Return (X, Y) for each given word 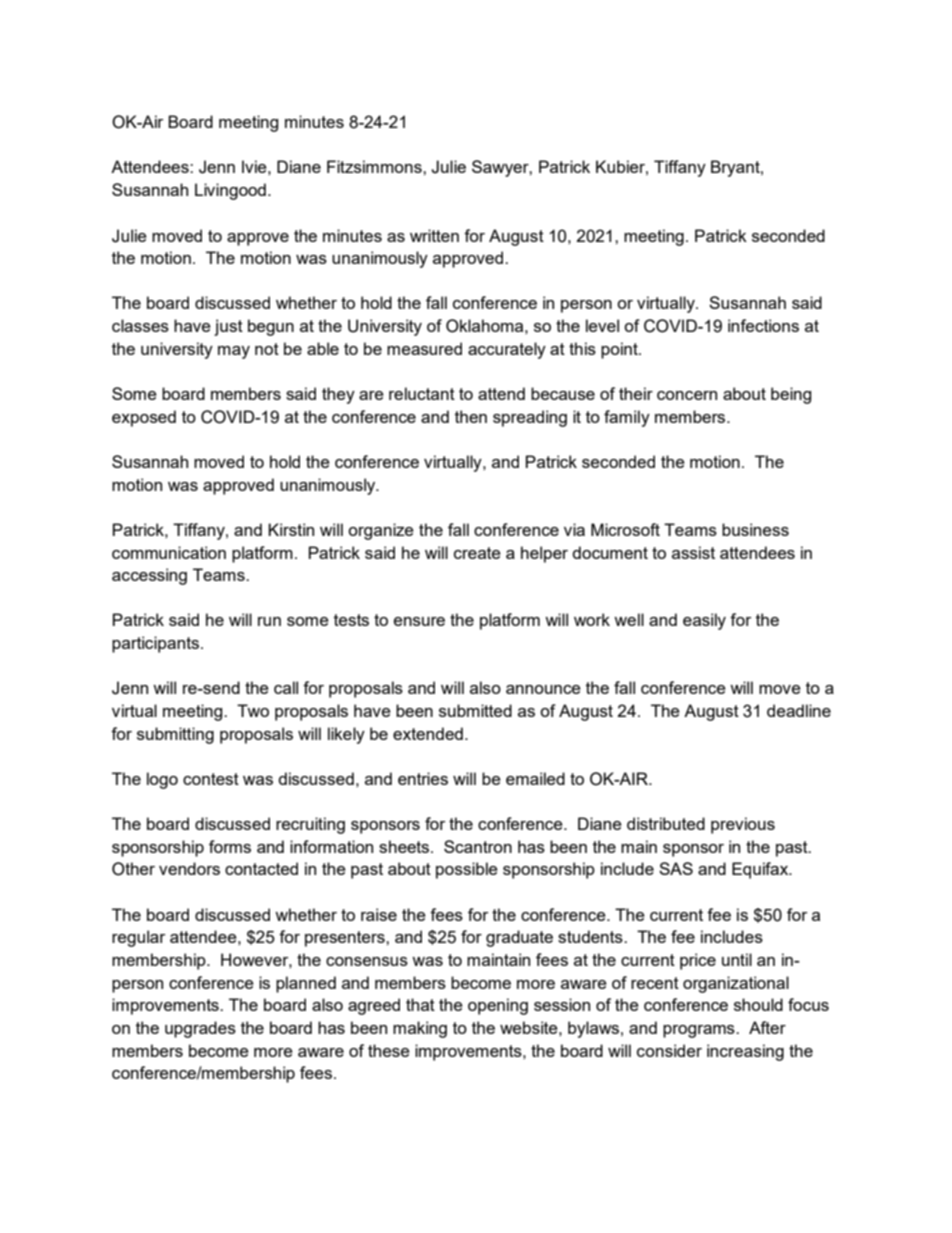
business (755, 529)
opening (498, 1006)
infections (763, 325)
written (434, 235)
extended (428, 733)
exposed (144, 418)
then (471, 416)
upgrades (200, 1029)
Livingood (230, 191)
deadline (799, 710)
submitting (175, 735)
